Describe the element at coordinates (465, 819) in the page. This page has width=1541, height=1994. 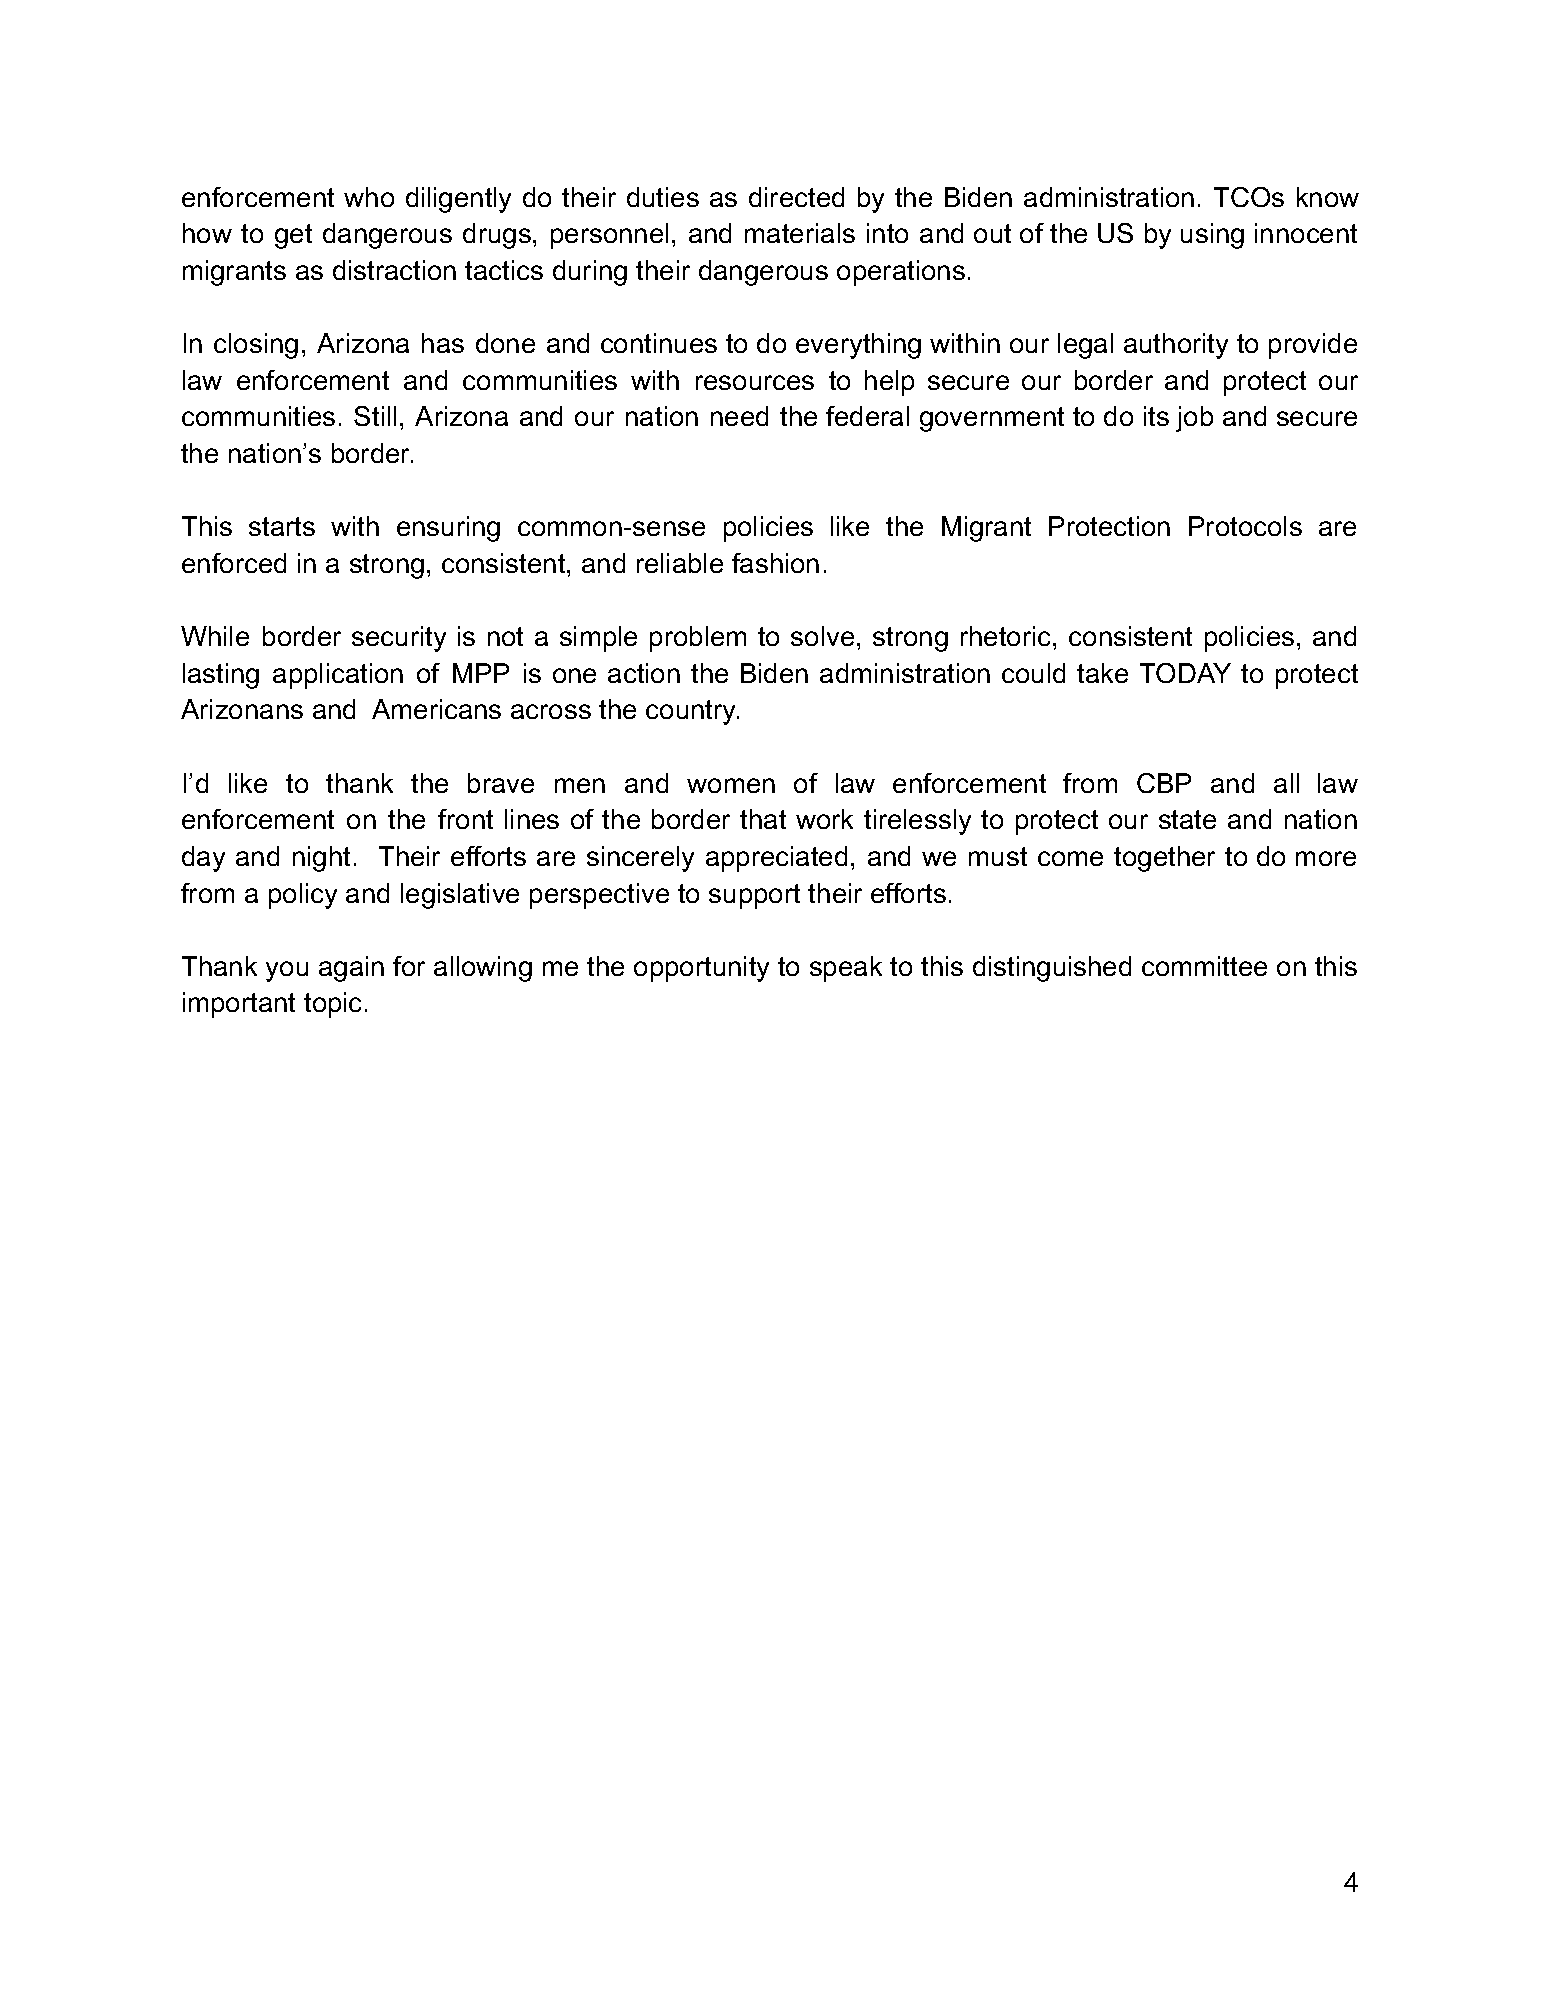
I see `front` at that location.
